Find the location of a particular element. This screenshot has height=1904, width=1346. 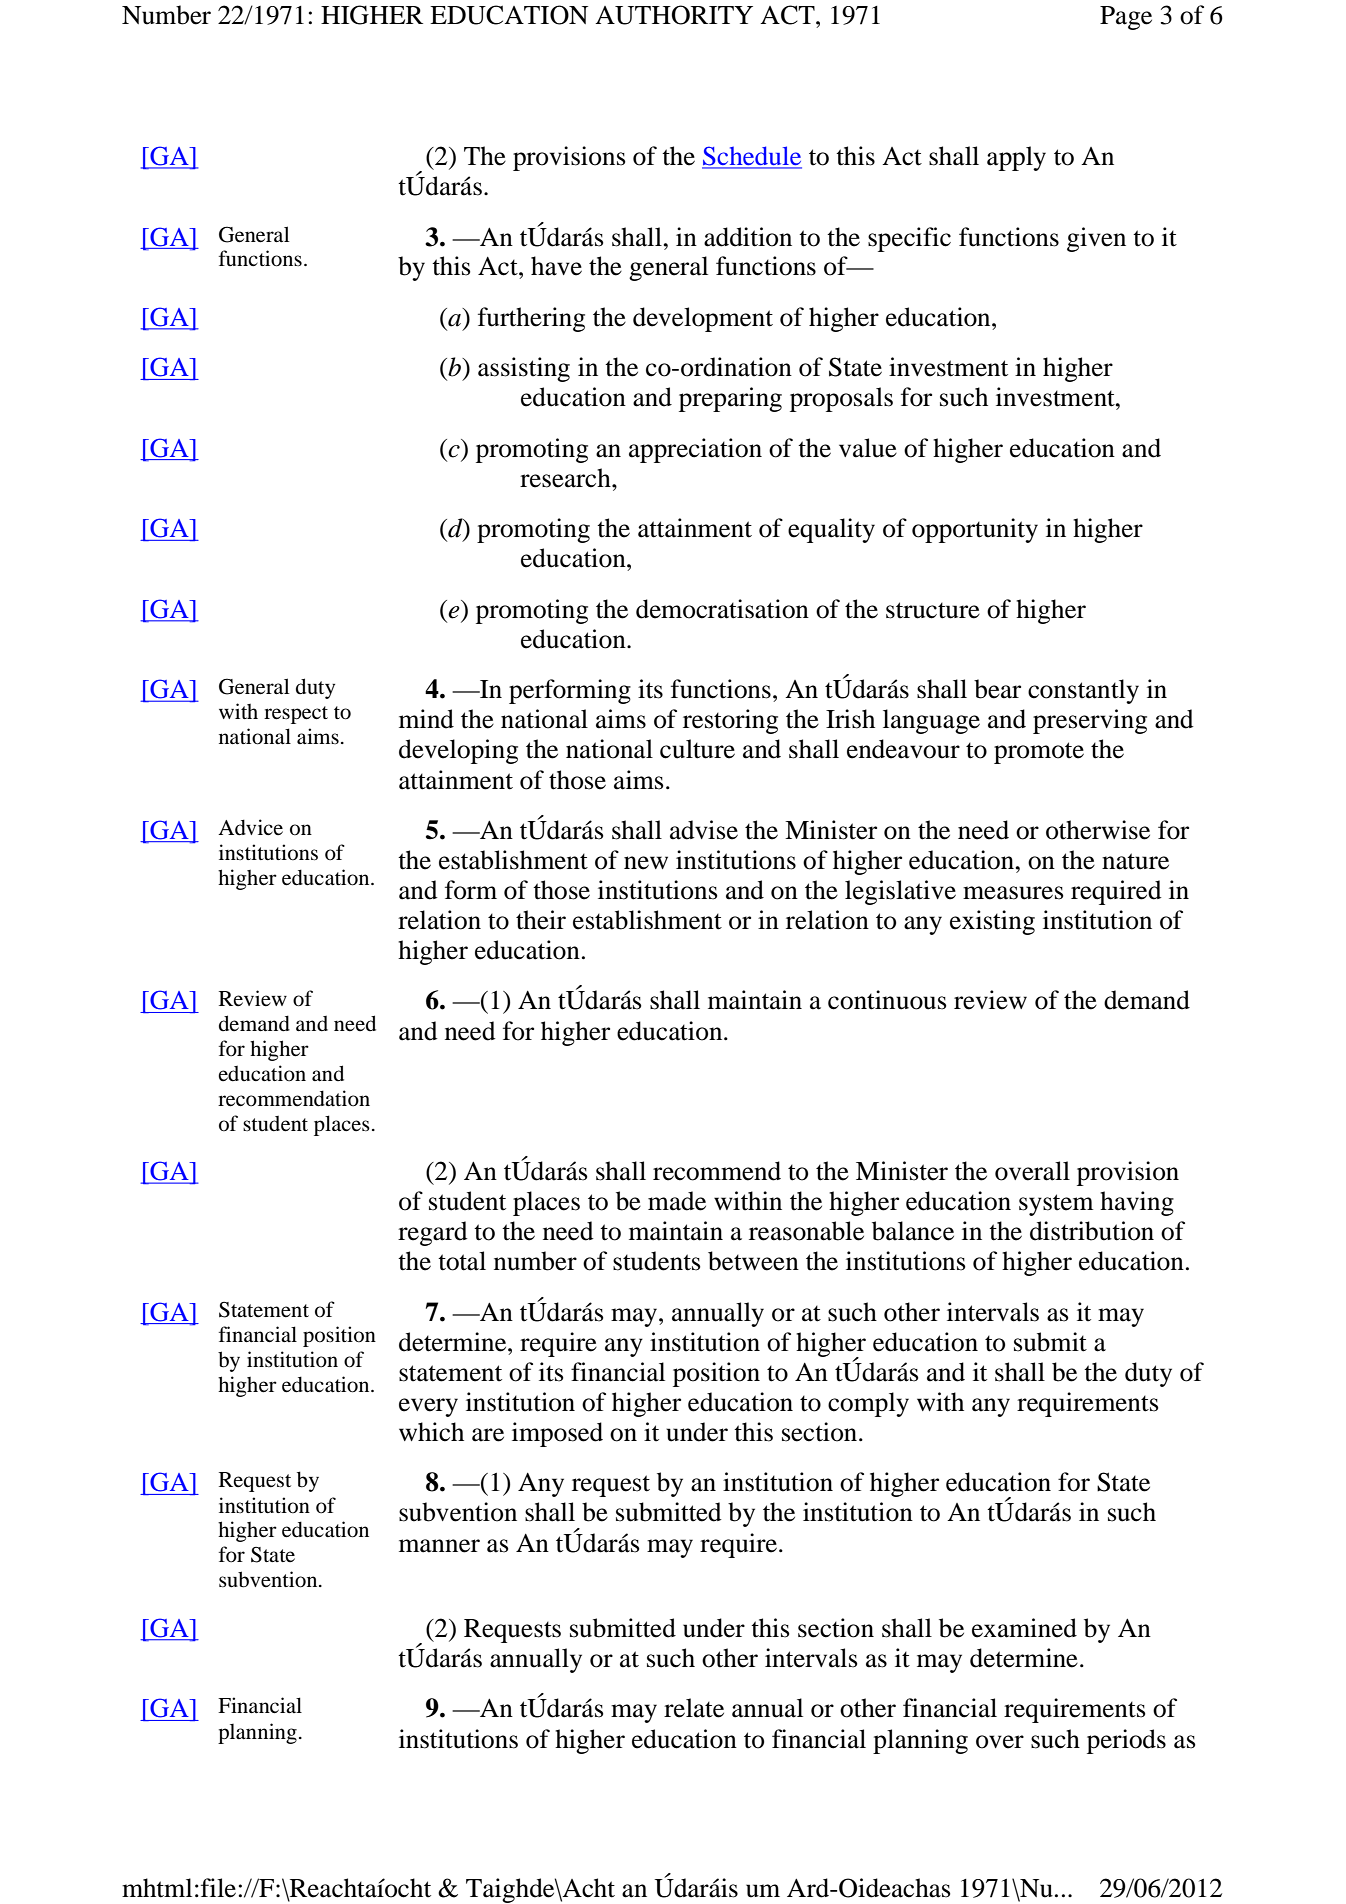

relate is located at coordinates (694, 1708).
